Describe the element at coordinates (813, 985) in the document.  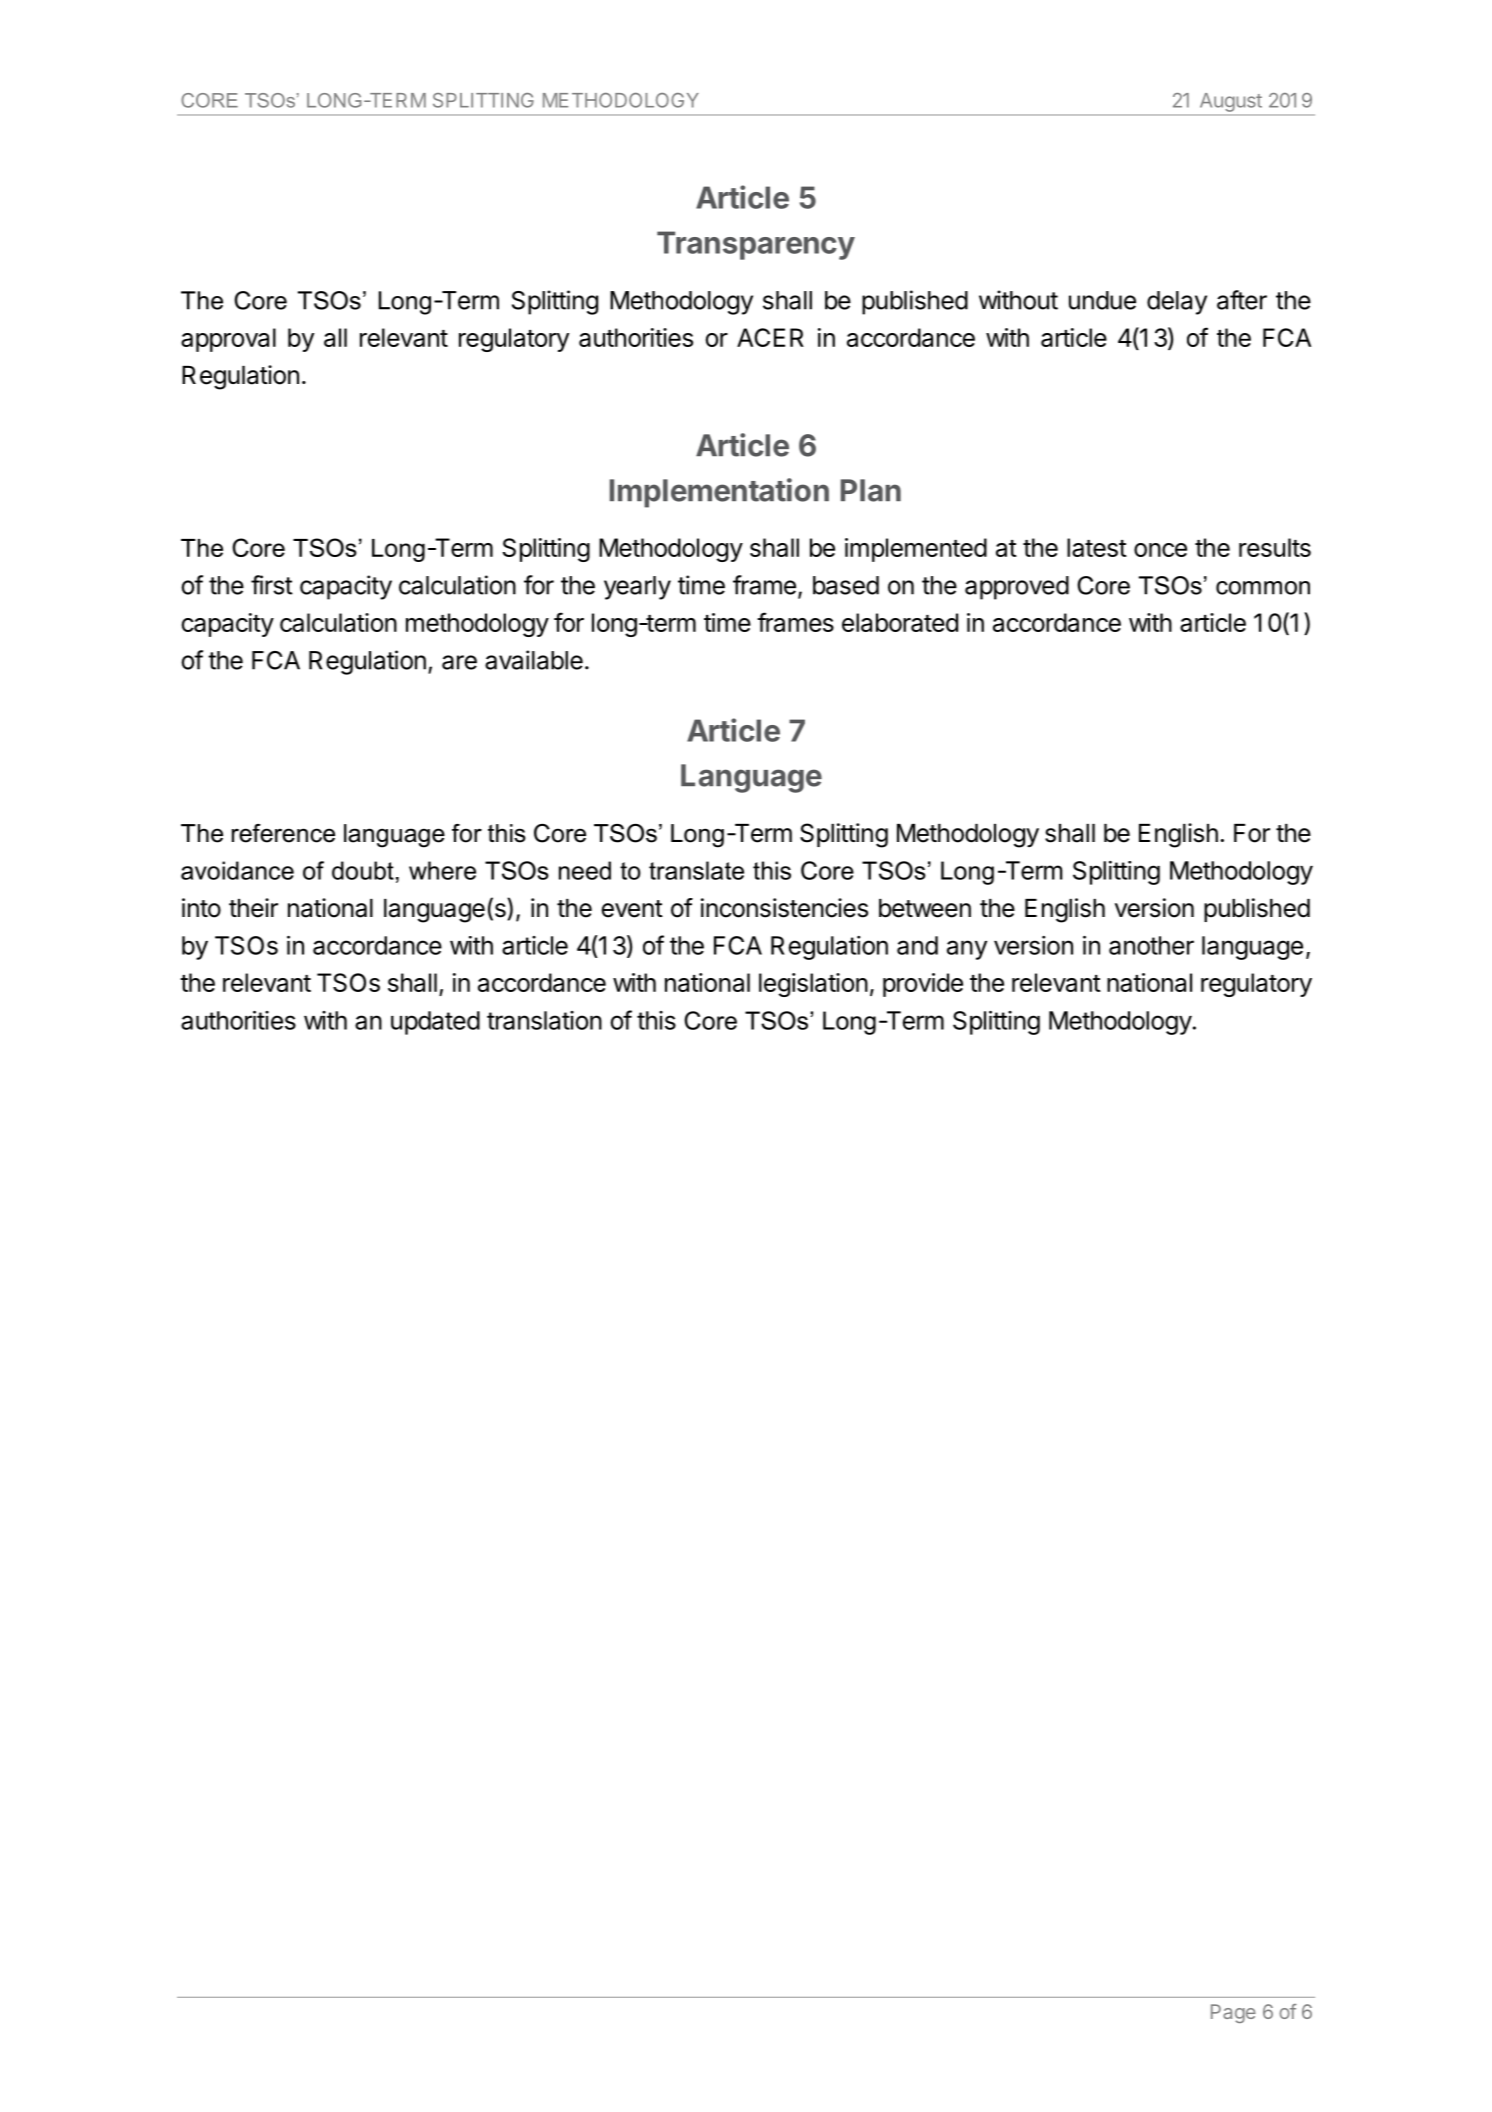
I see `legislation` at that location.
